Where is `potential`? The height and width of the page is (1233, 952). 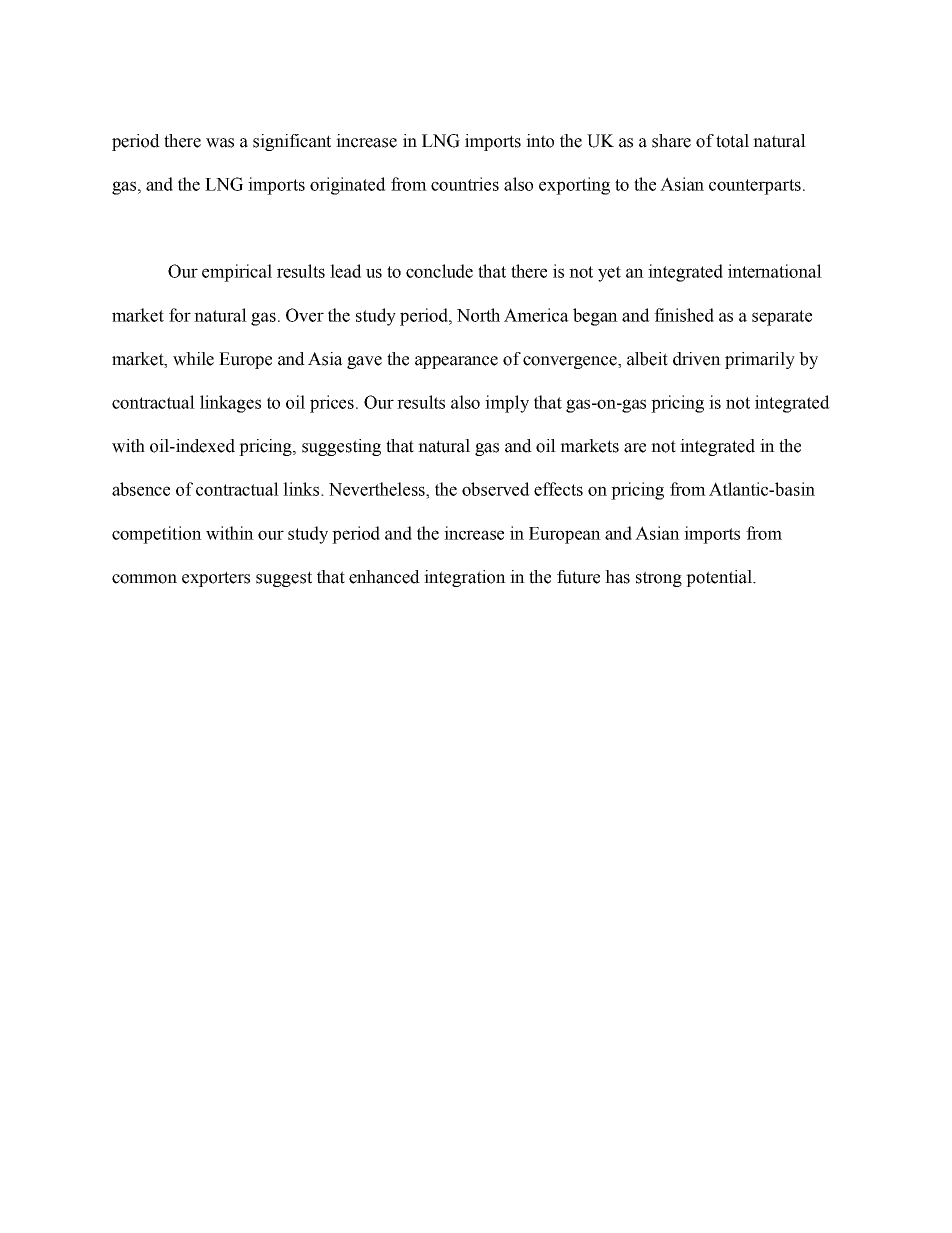 potential is located at coordinates (720, 578).
